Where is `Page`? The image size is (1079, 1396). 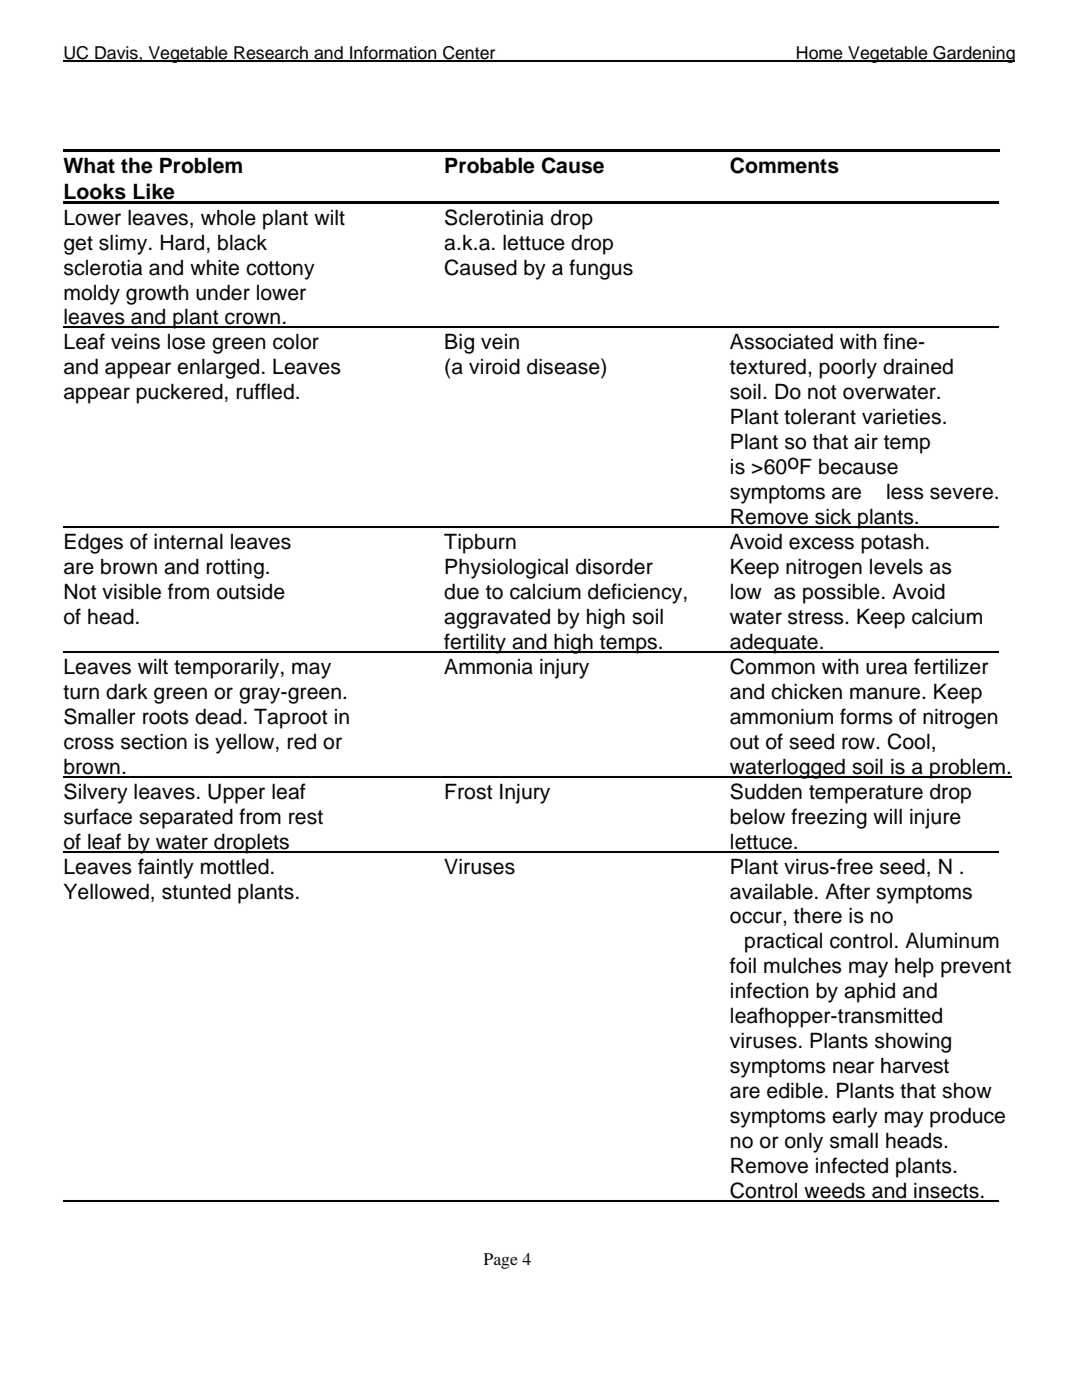 Page is located at coordinates (501, 1261).
